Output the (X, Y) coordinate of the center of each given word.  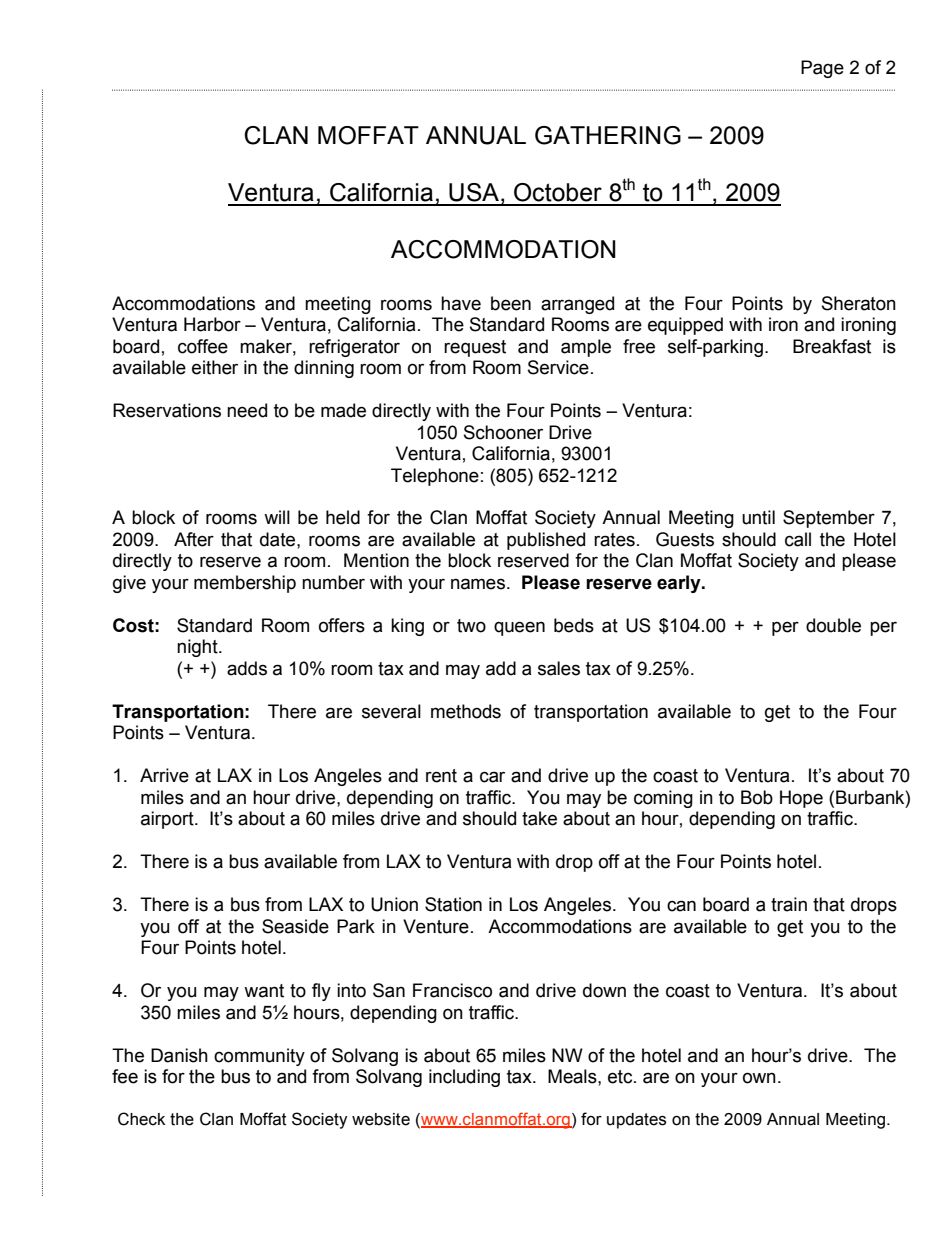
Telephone (435, 477)
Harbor (212, 324)
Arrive (164, 775)
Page (822, 69)
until (758, 517)
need (247, 410)
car (492, 777)
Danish (179, 1055)
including (464, 1078)
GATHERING (608, 135)
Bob (757, 797)
